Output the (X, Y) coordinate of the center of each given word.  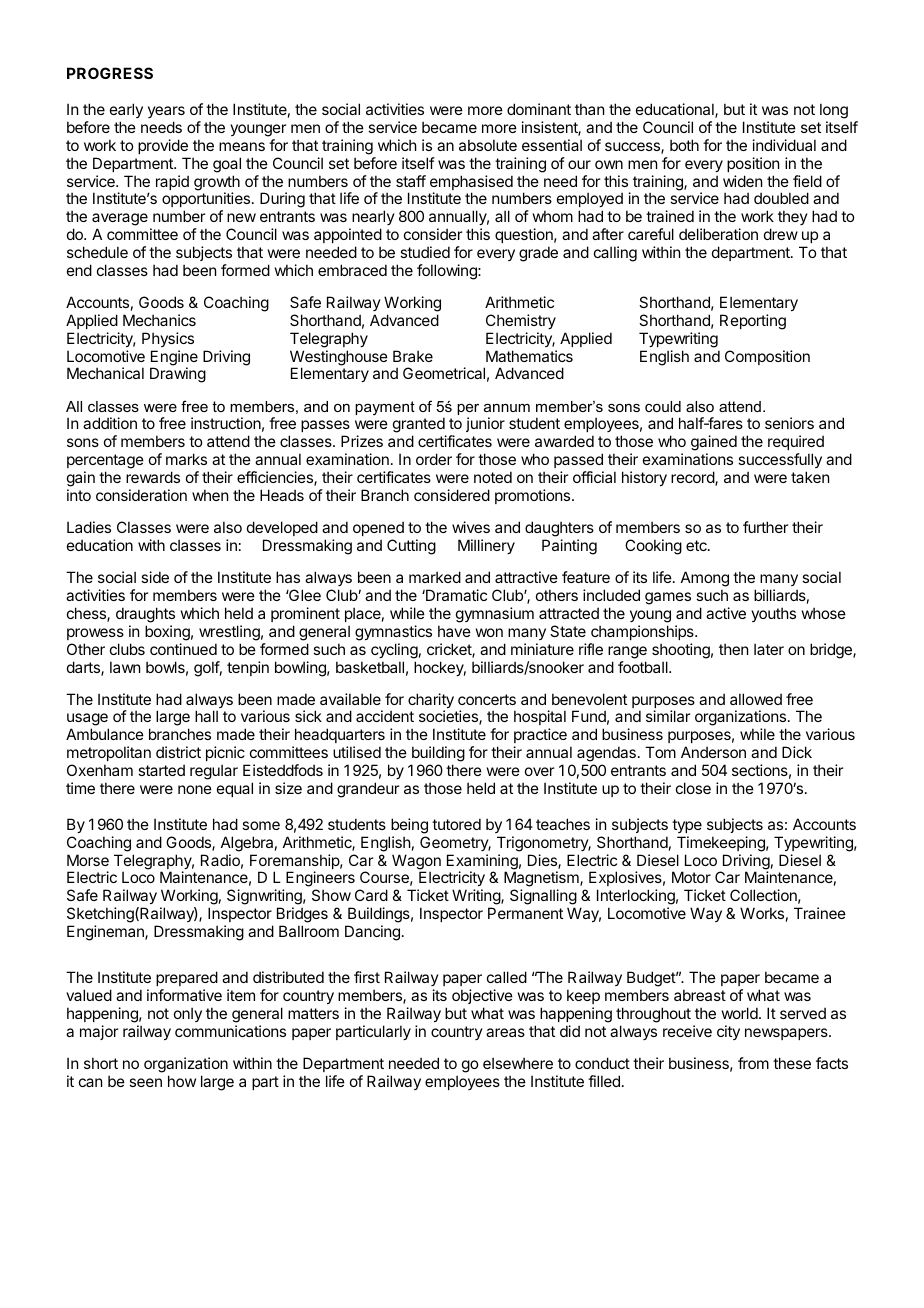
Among (705, 580)
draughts (145, 615)
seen (145, 1082)
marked (435, 577)
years (166, 112)
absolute (488, 145)
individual (784, 145)
